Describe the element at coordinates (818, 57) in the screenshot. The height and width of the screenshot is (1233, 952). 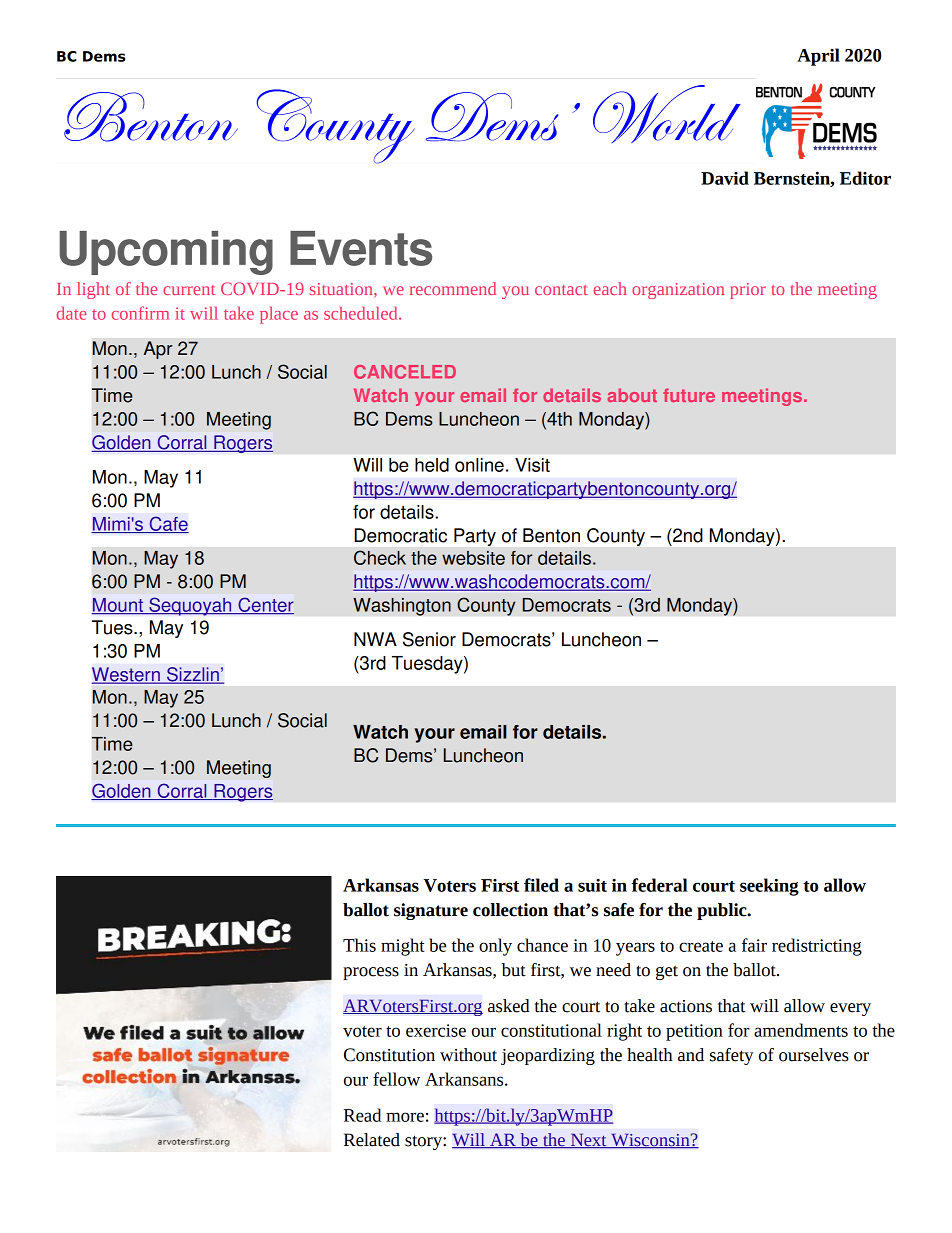
I see `April` at that location.
